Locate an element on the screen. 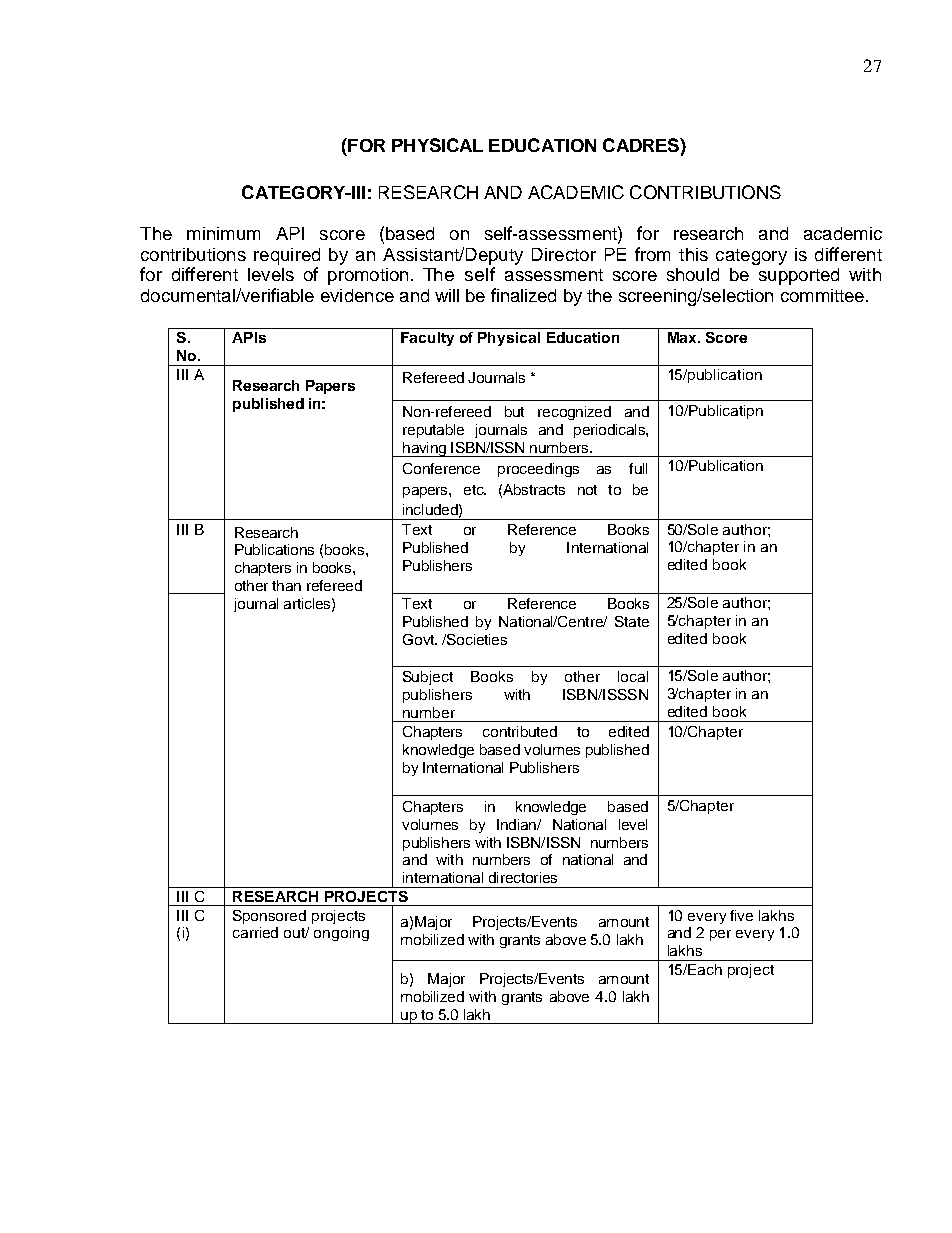  Govt is located at coordinates (419, 639).
